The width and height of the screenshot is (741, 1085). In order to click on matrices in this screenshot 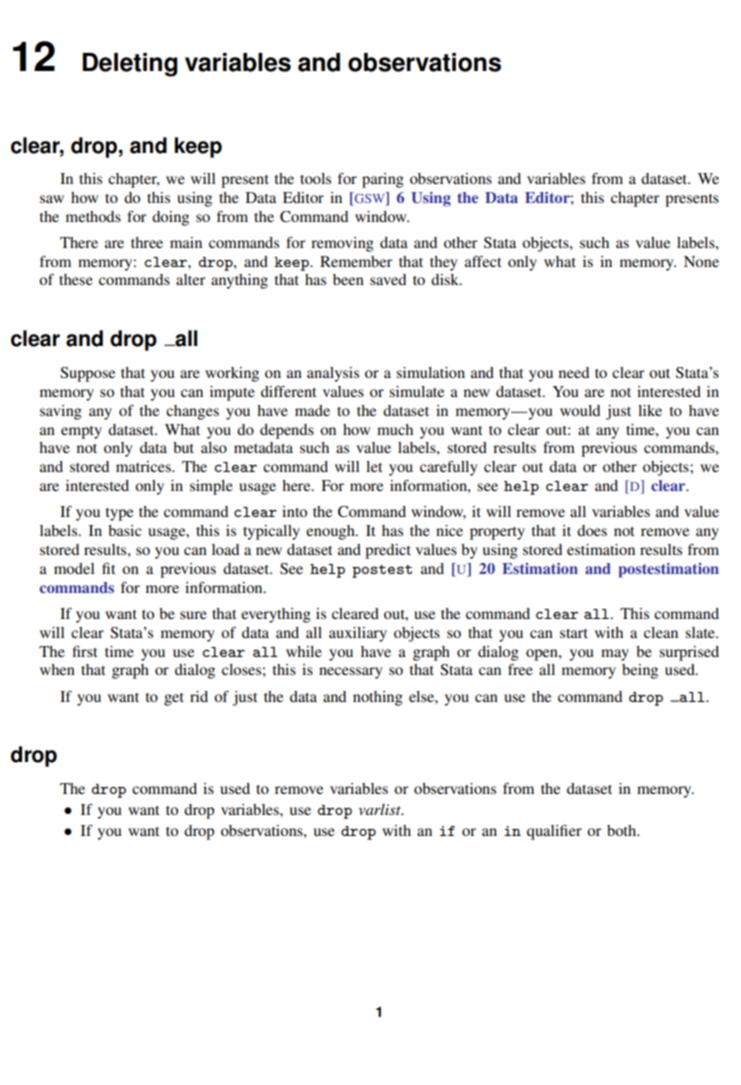, I will do `click(144, 466)`.
